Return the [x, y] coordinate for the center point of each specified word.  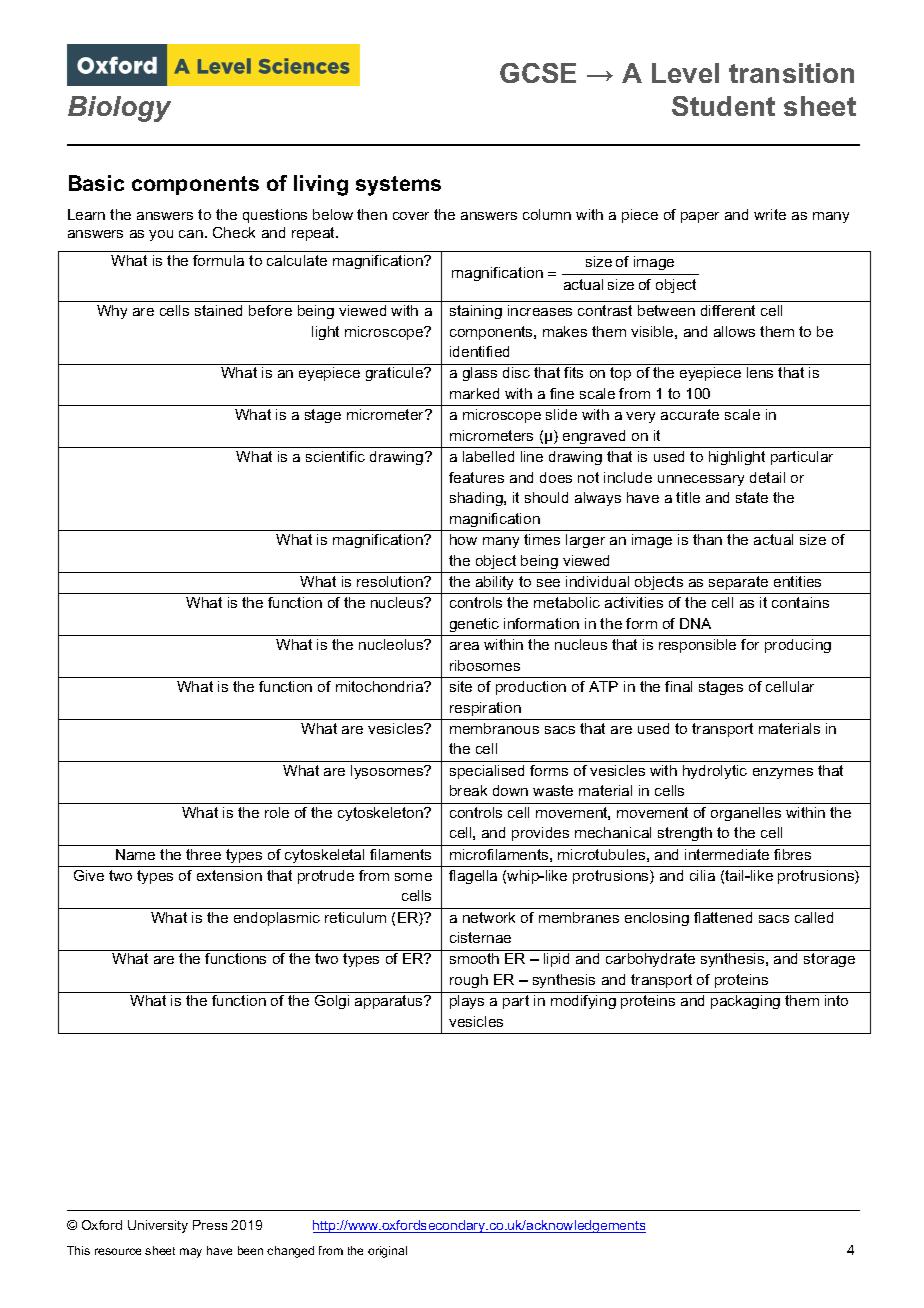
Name [135, 854]
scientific [335, 456]
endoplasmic [277, 919]
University [158, 1226]
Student [723, 106]
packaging [745, 1002]
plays [467, 1002]
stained [218, 310]
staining [476, 312]
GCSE [538, 73]
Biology [119, 109]
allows [734, 331]
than [707, 539]
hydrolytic [715, 772]
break [468, 790]
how [463, 539]
